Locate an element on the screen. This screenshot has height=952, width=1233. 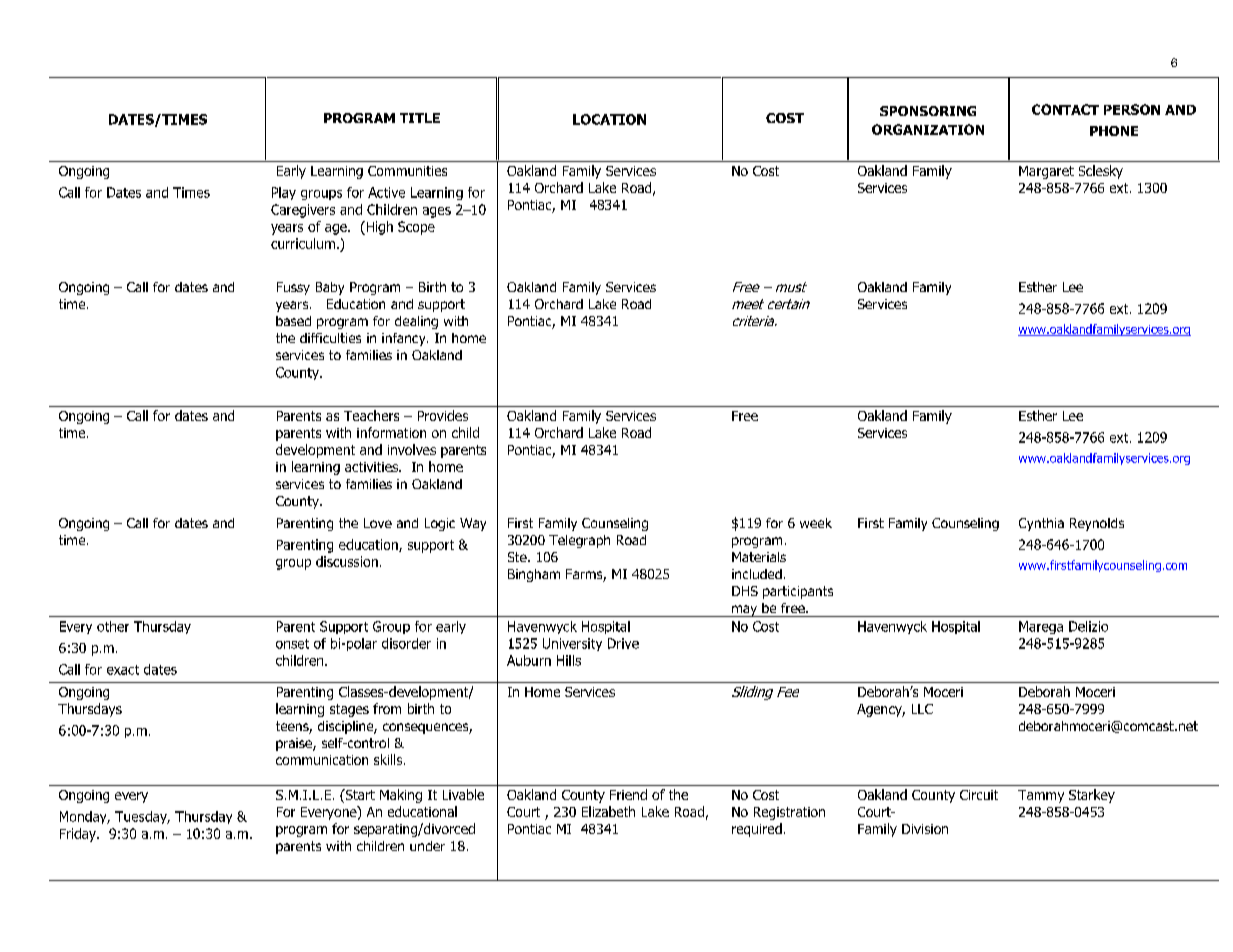
other is located at coordinates (113, 626).
